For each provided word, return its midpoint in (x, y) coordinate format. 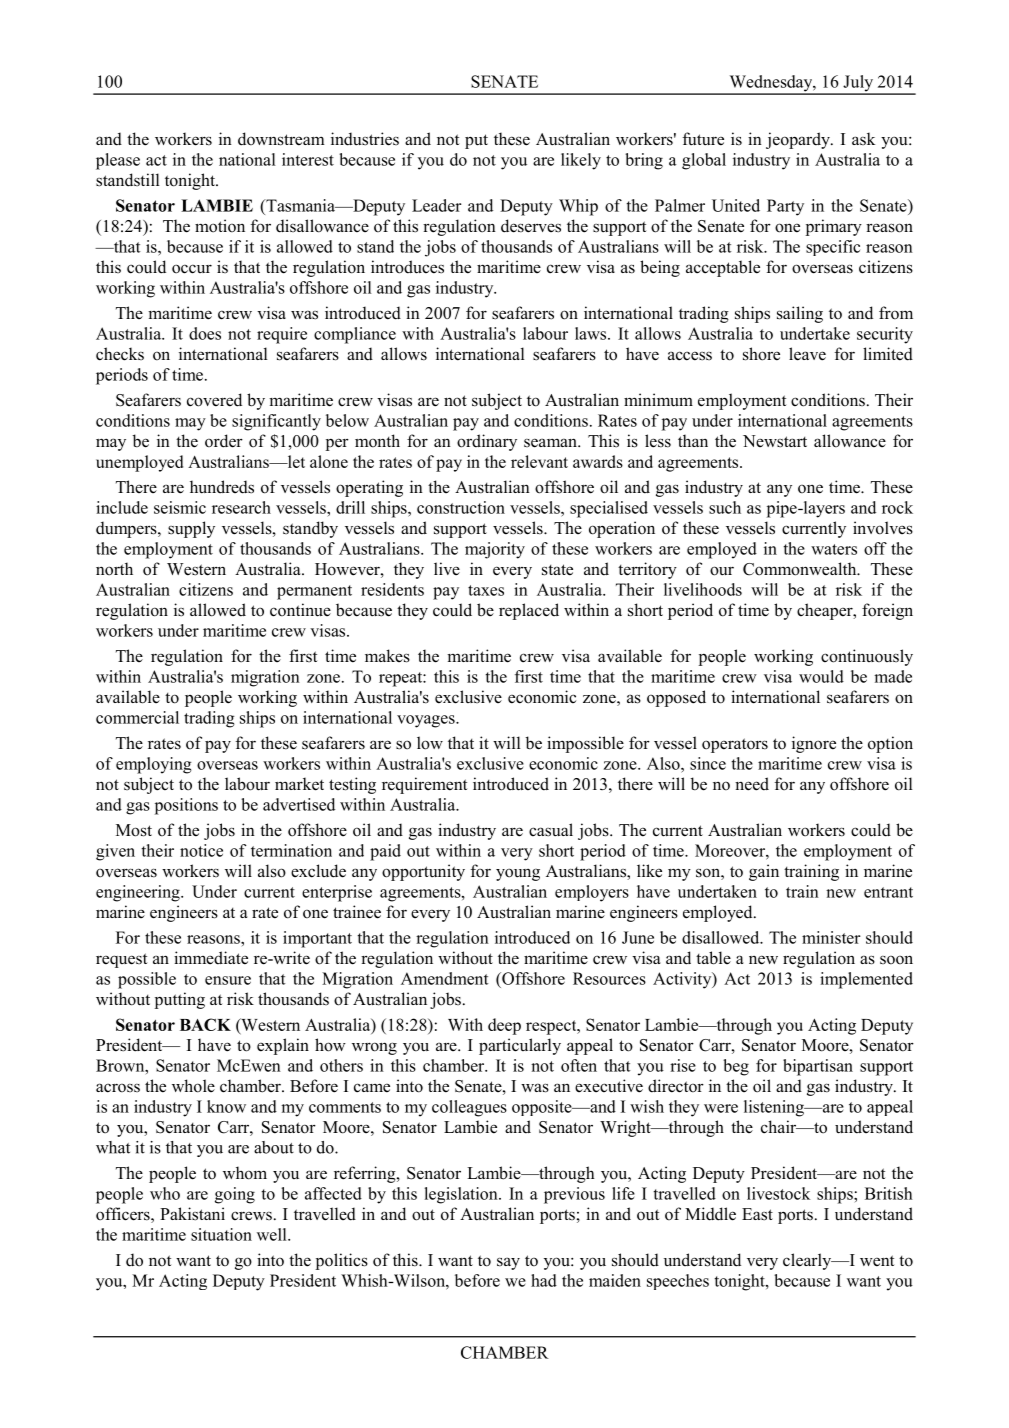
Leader (436, 205)
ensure (228, 980)
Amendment (445, 978)
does (205, 333)
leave (807, 354)
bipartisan (818, 1067)
